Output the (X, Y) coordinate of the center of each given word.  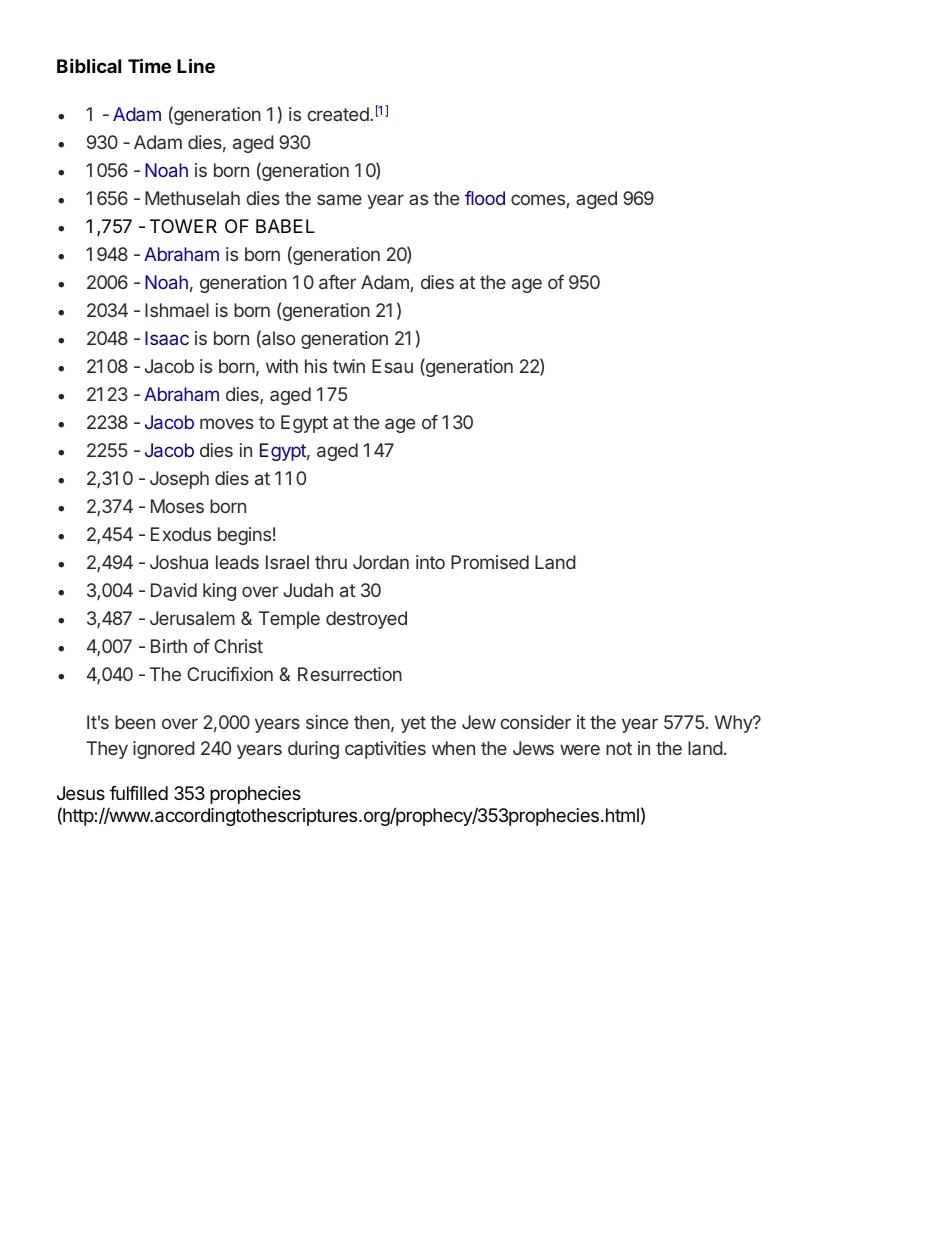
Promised (490, 562)
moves (227, 423)
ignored (164, 750)
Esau (392, 366)
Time (149, 65)
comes (538, 199)
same (339, 199)
